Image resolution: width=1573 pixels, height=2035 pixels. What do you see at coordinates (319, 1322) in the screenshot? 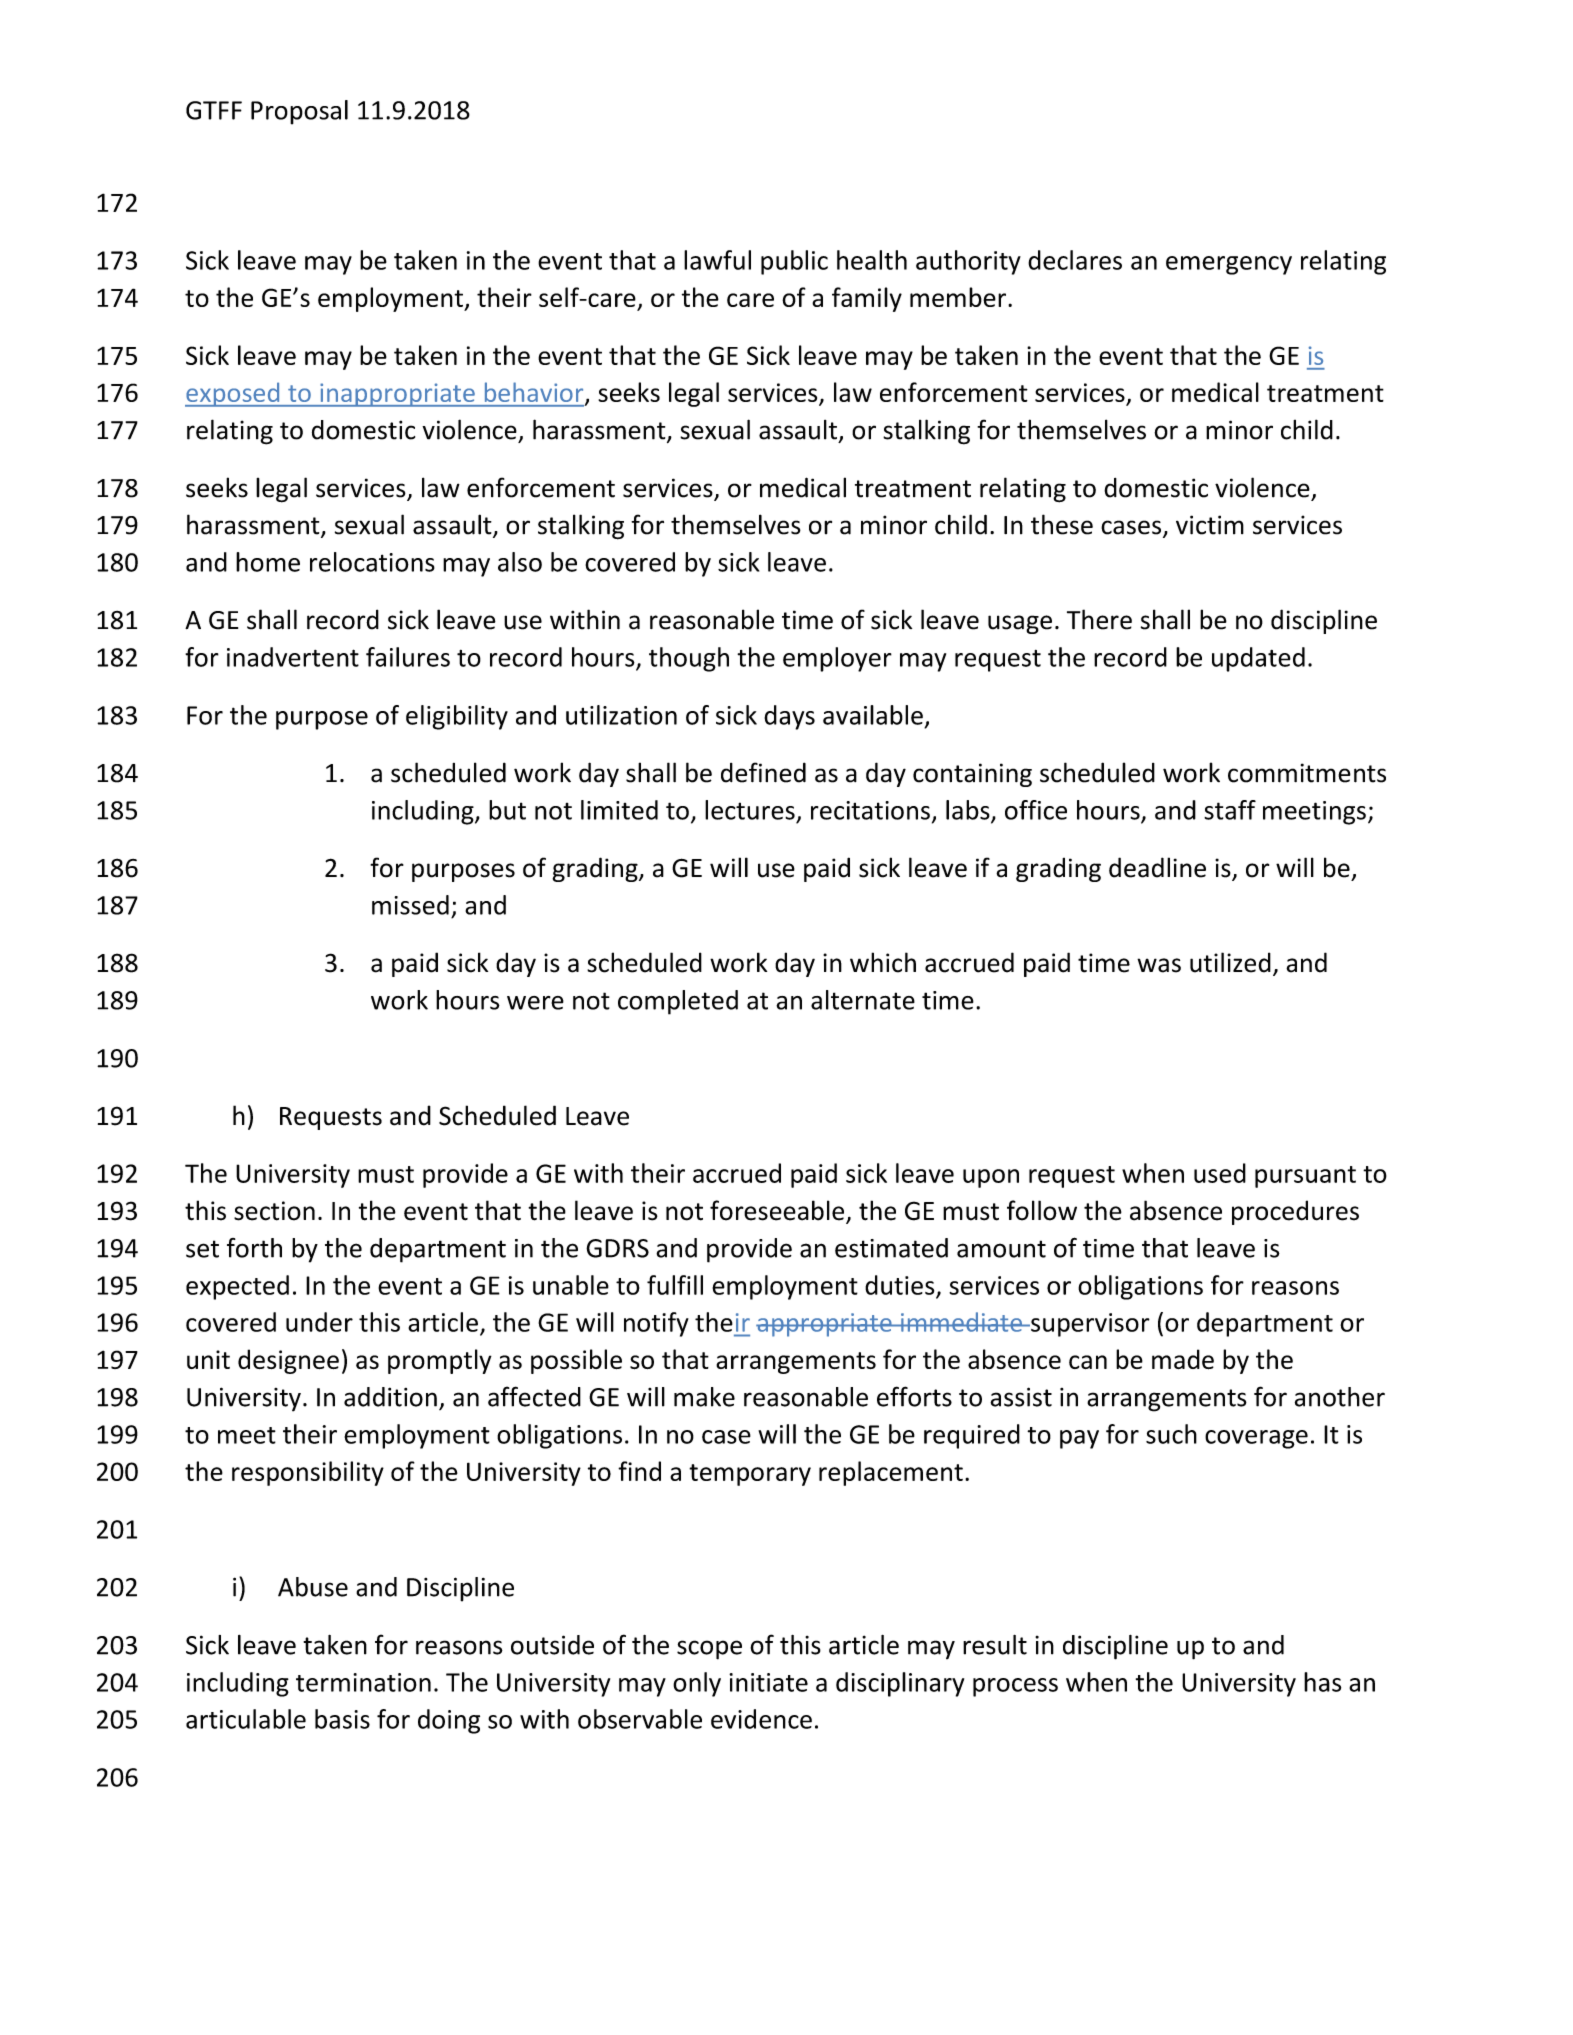
I see `under` at bounding box center [319, 1322].
